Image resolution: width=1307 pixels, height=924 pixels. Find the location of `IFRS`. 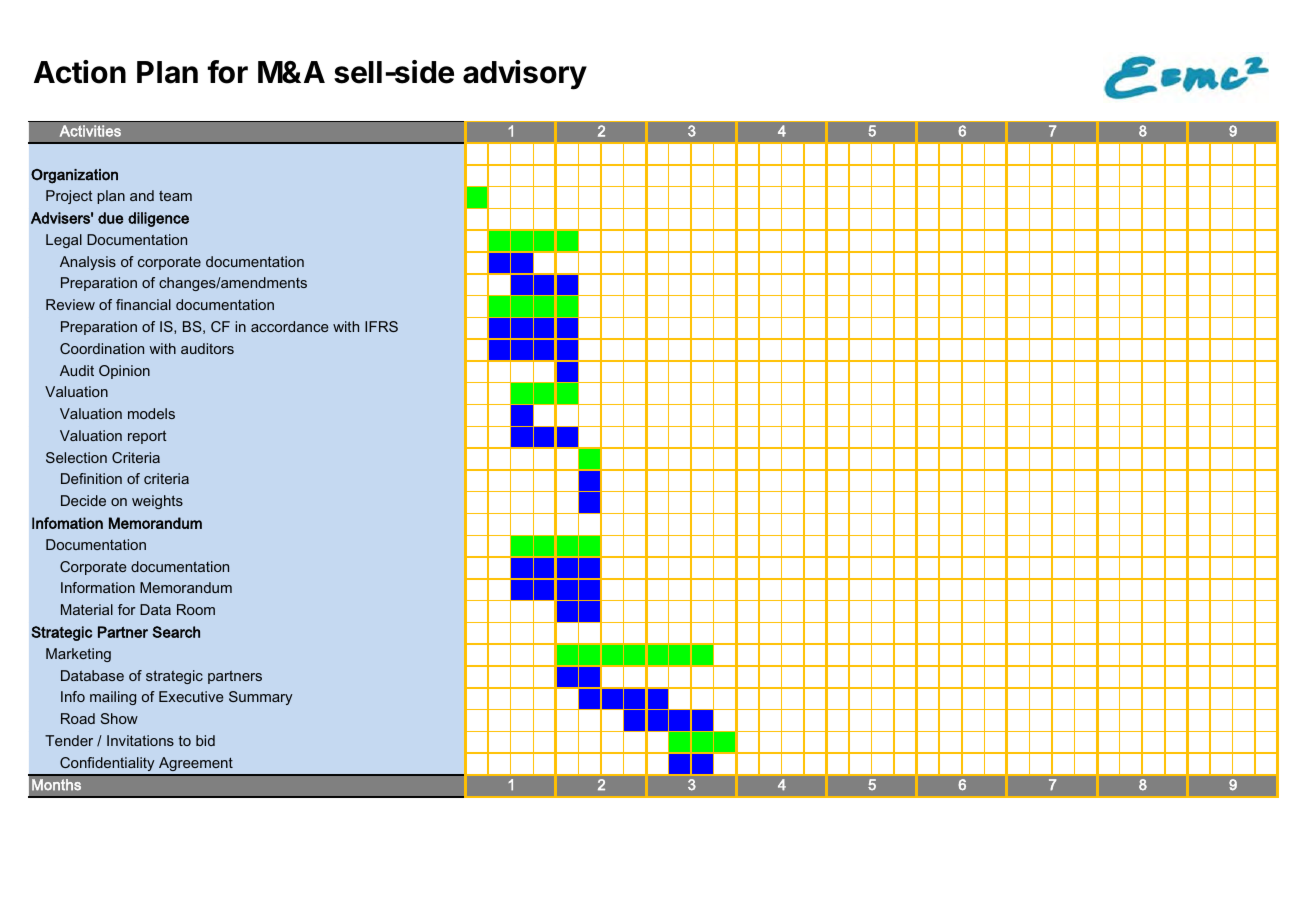

IFRS is located at coordinates (381, 326).
